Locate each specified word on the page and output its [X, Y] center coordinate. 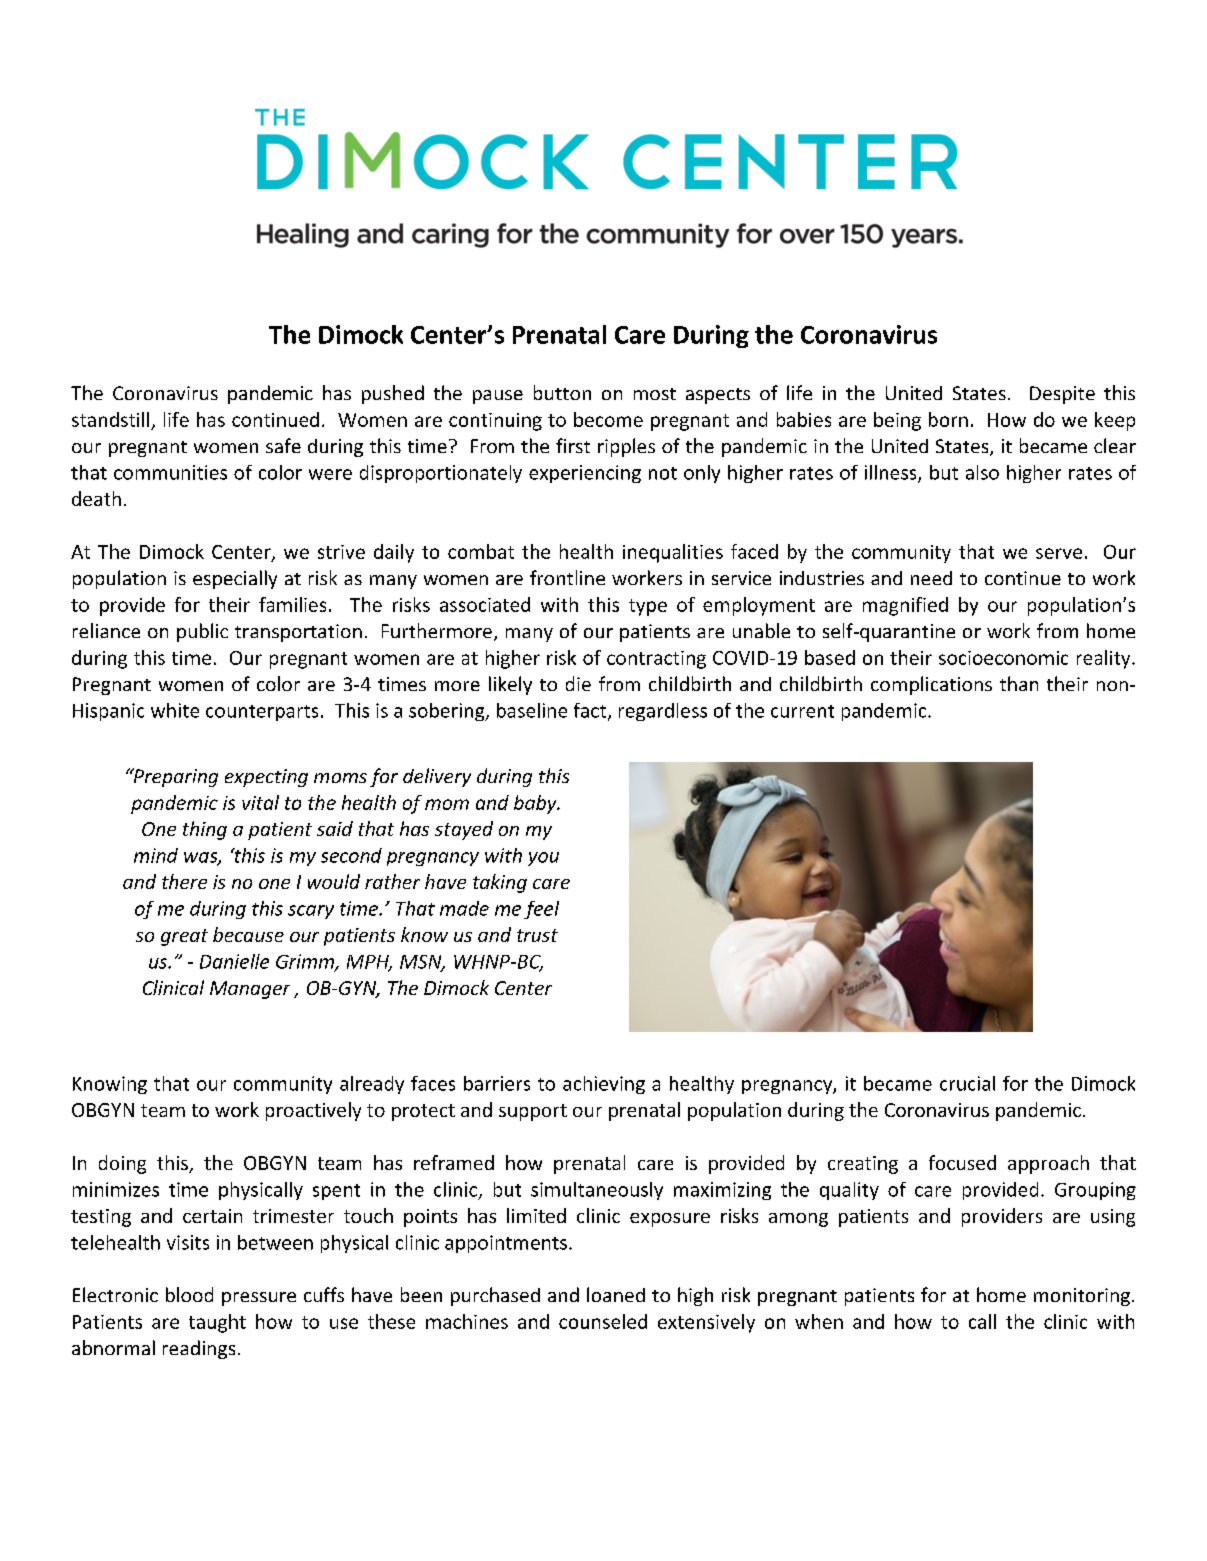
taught [217, 1323]
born [948, 419]
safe [283, 445]
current [802, 711]
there [184, 881]
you [543, 859]
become [608, 419]
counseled [603, 1321]
